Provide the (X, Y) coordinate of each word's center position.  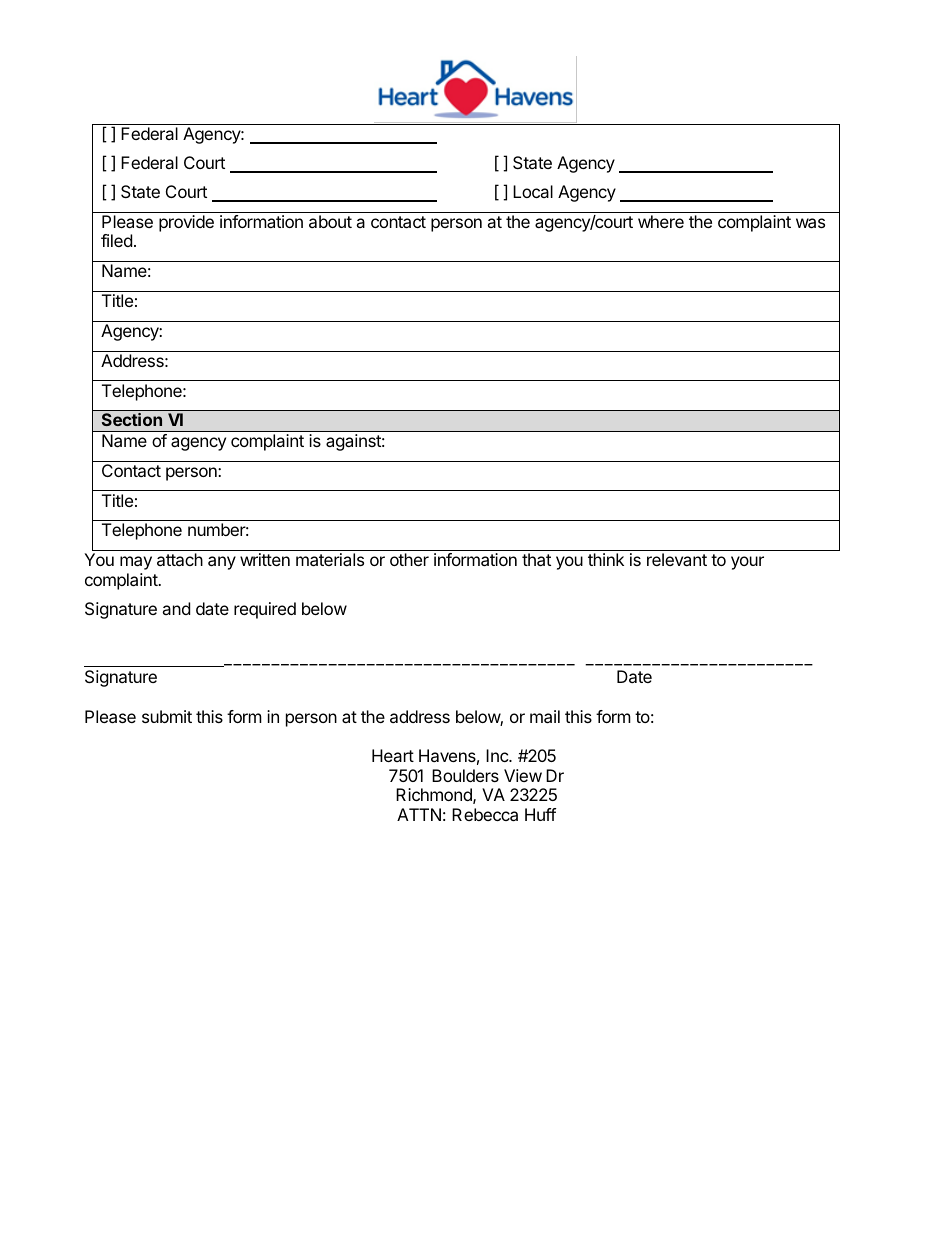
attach (180, 559)
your (747, 563)
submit (167, 716)
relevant (677, 559)
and (176, 608)
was (810, 223)
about (330, 221)
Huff (540, 814)
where (661, 221)
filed (116, 240)
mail (545, 716)
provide (186, 223)
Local (533, 191)
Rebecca (485, 814)
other (409, 559)
